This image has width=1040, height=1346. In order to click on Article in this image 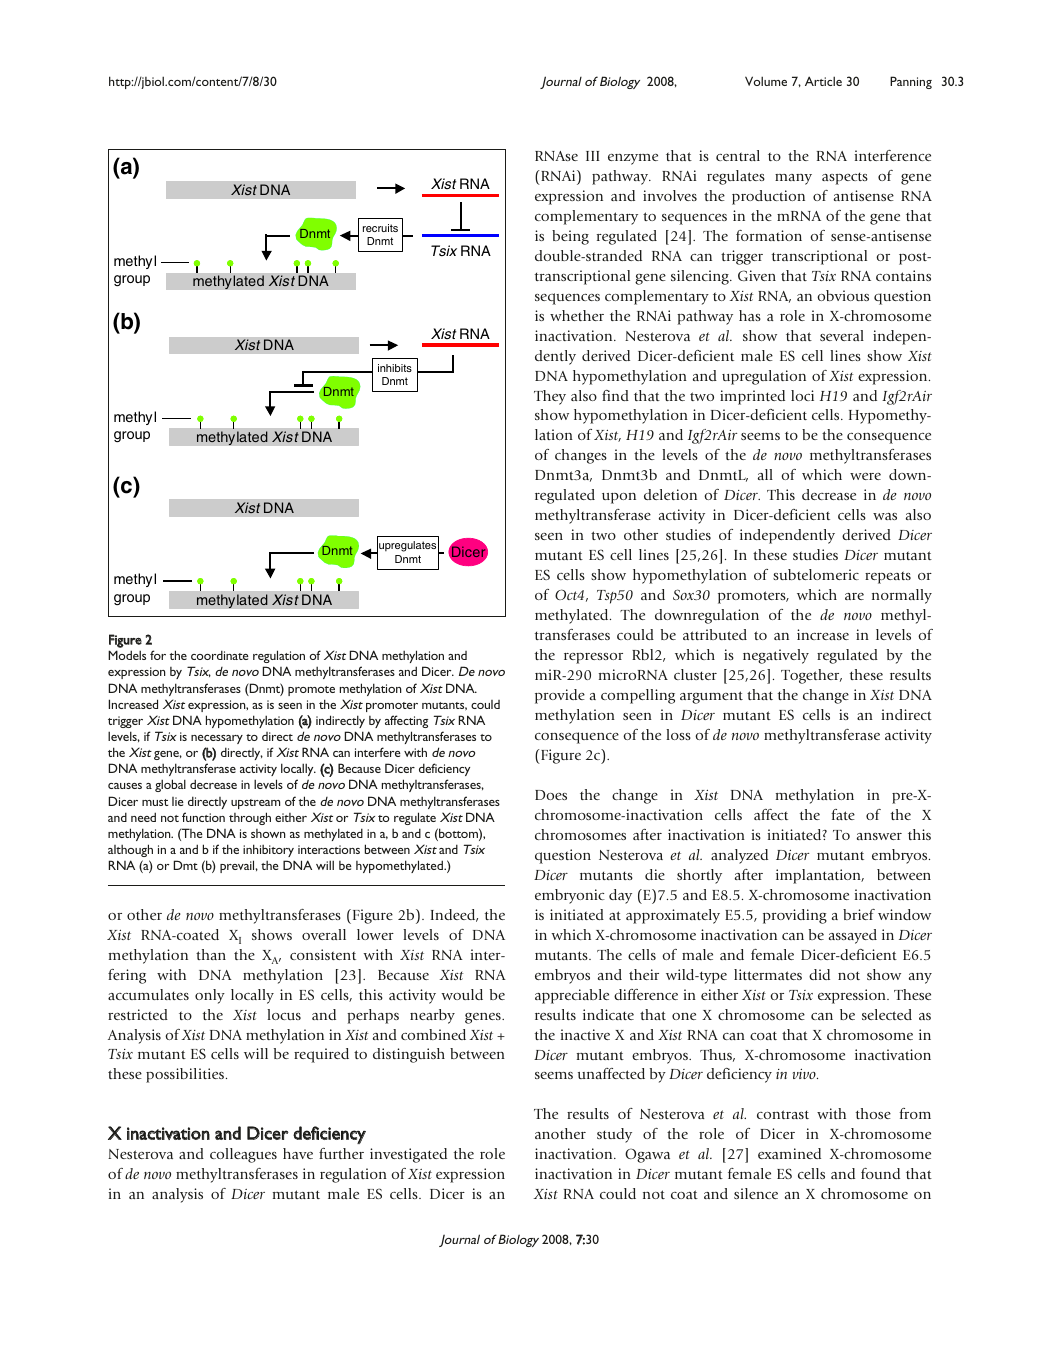, I will do `click(823, 81)`.
